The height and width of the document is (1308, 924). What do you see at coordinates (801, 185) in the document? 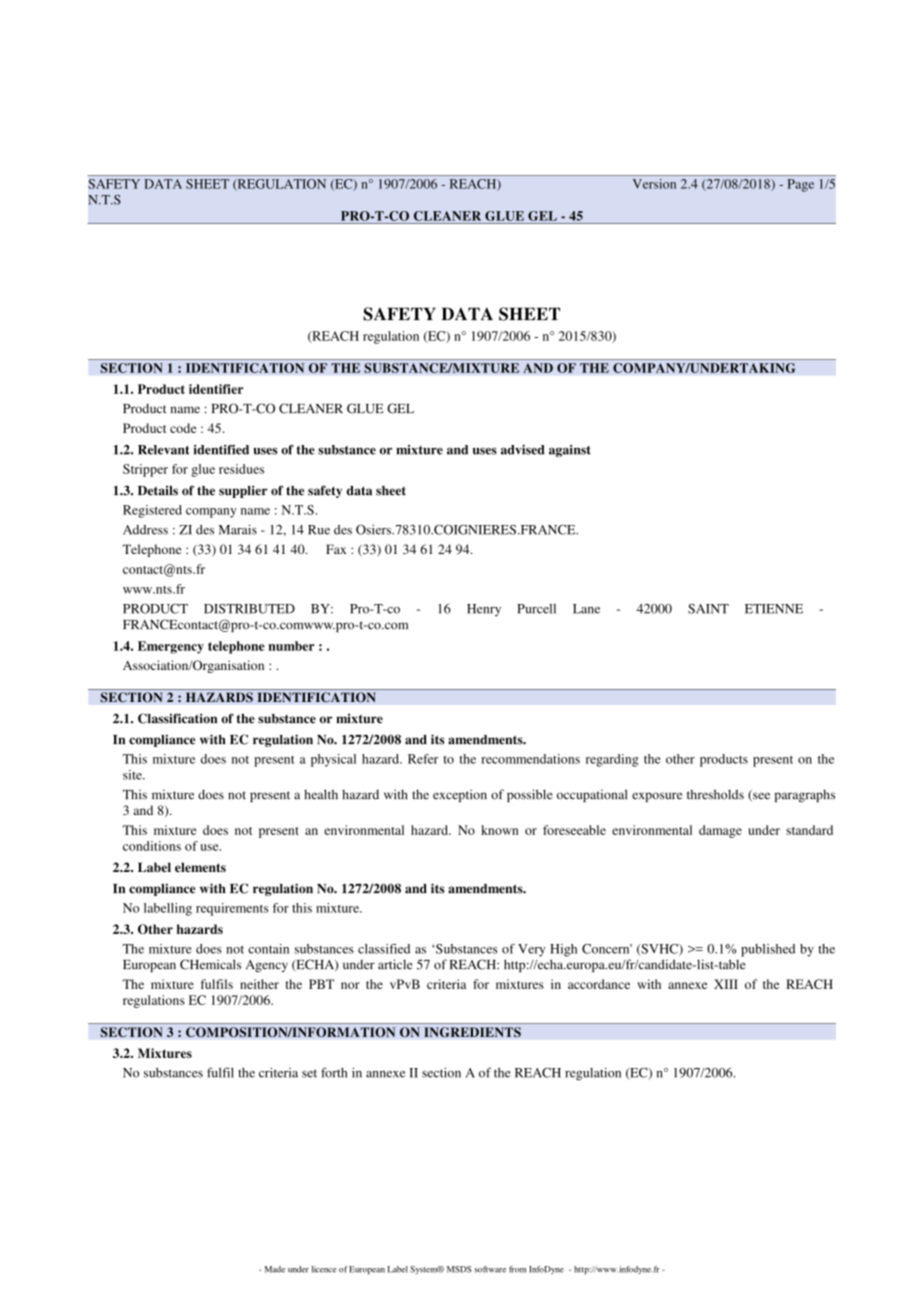
I see `Page` at bounding box center [801, 185].
